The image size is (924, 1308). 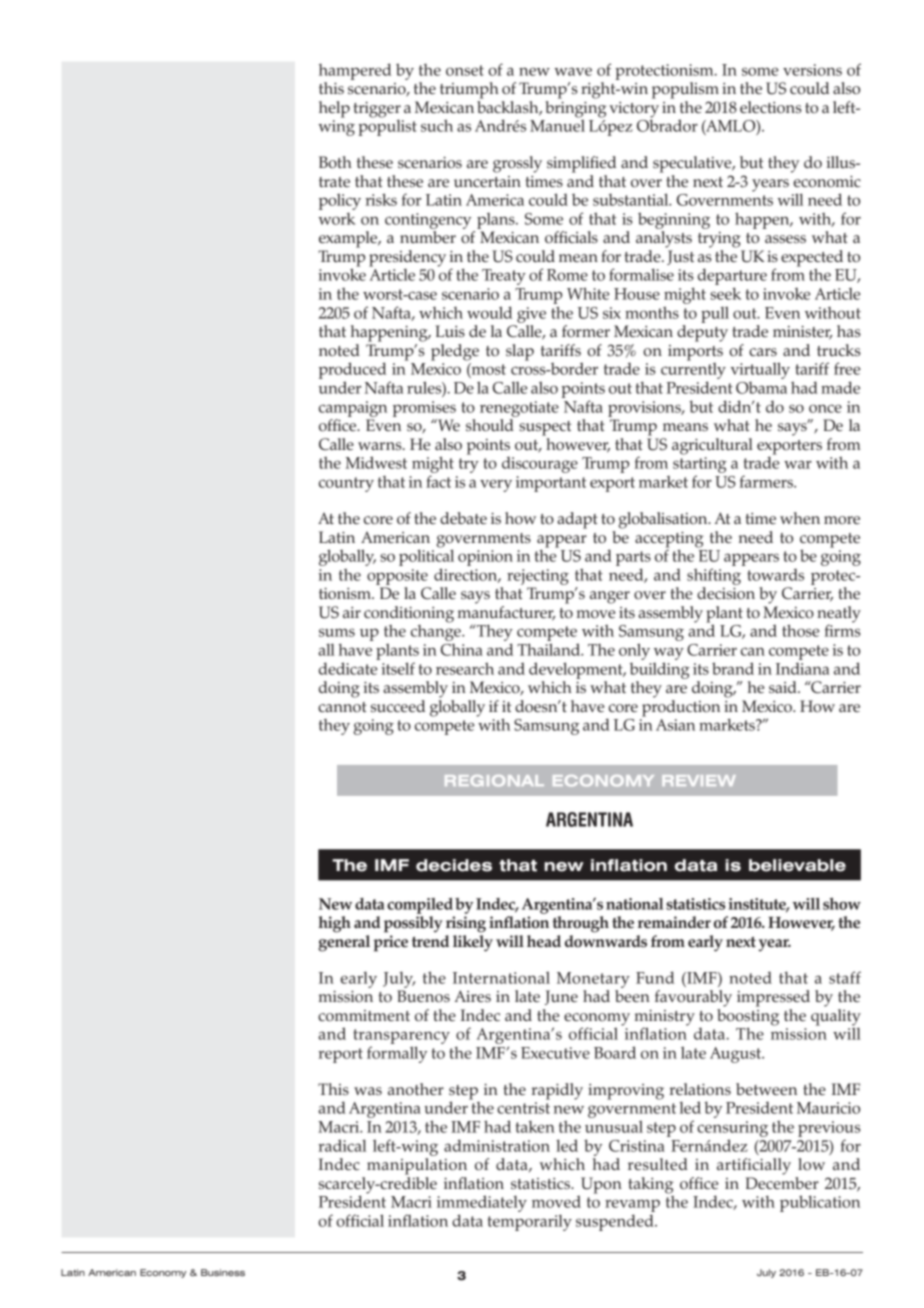 What do you see at coordinates (334, 109) in the screenshot?
I see `help` at bounding box center [334, 109].
